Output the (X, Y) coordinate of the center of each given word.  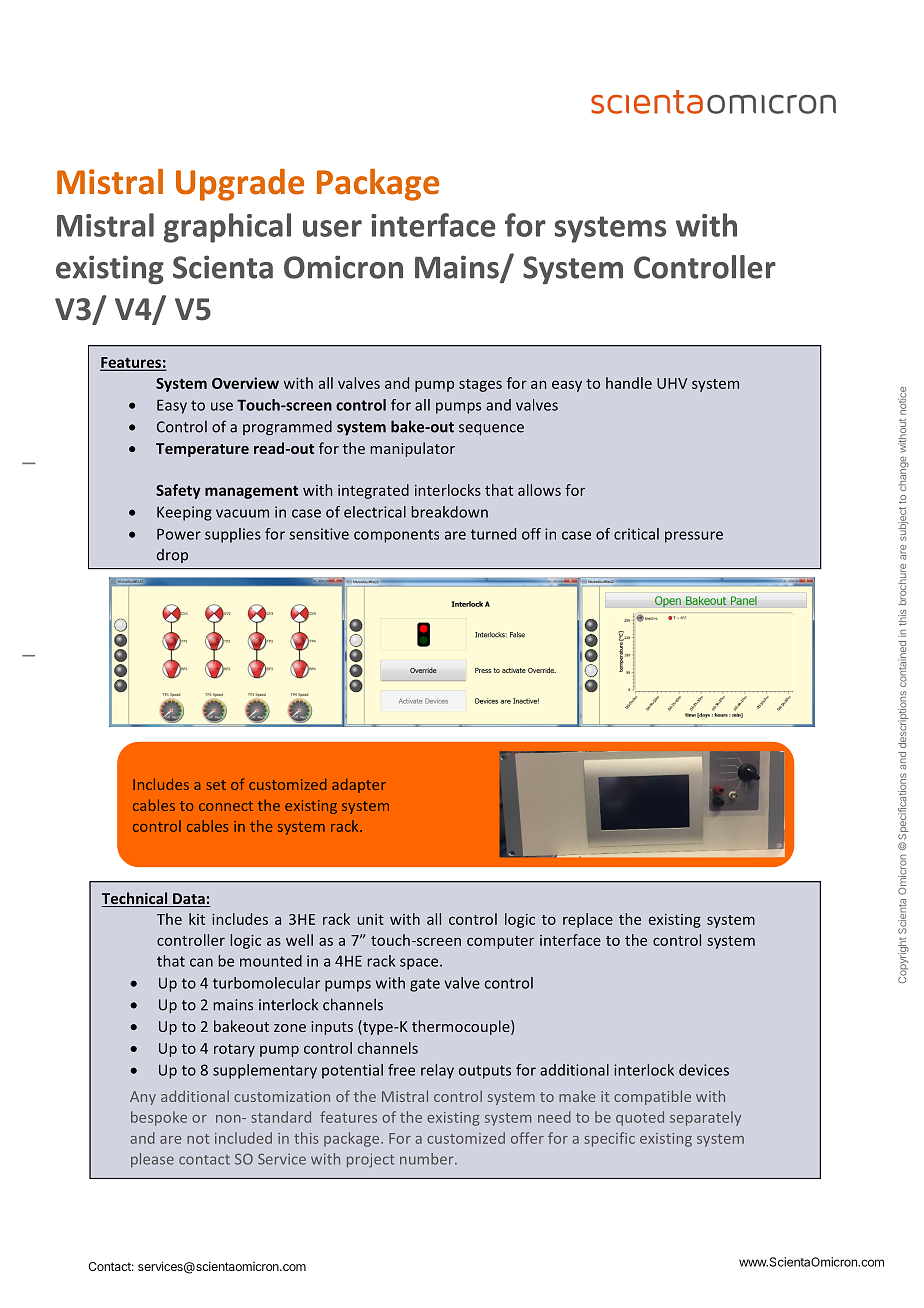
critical (636, 534)
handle (629, 383)
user (332, 228)
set (216, 785)
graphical (227, 228)
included (243, 1138)
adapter (359, 785)
